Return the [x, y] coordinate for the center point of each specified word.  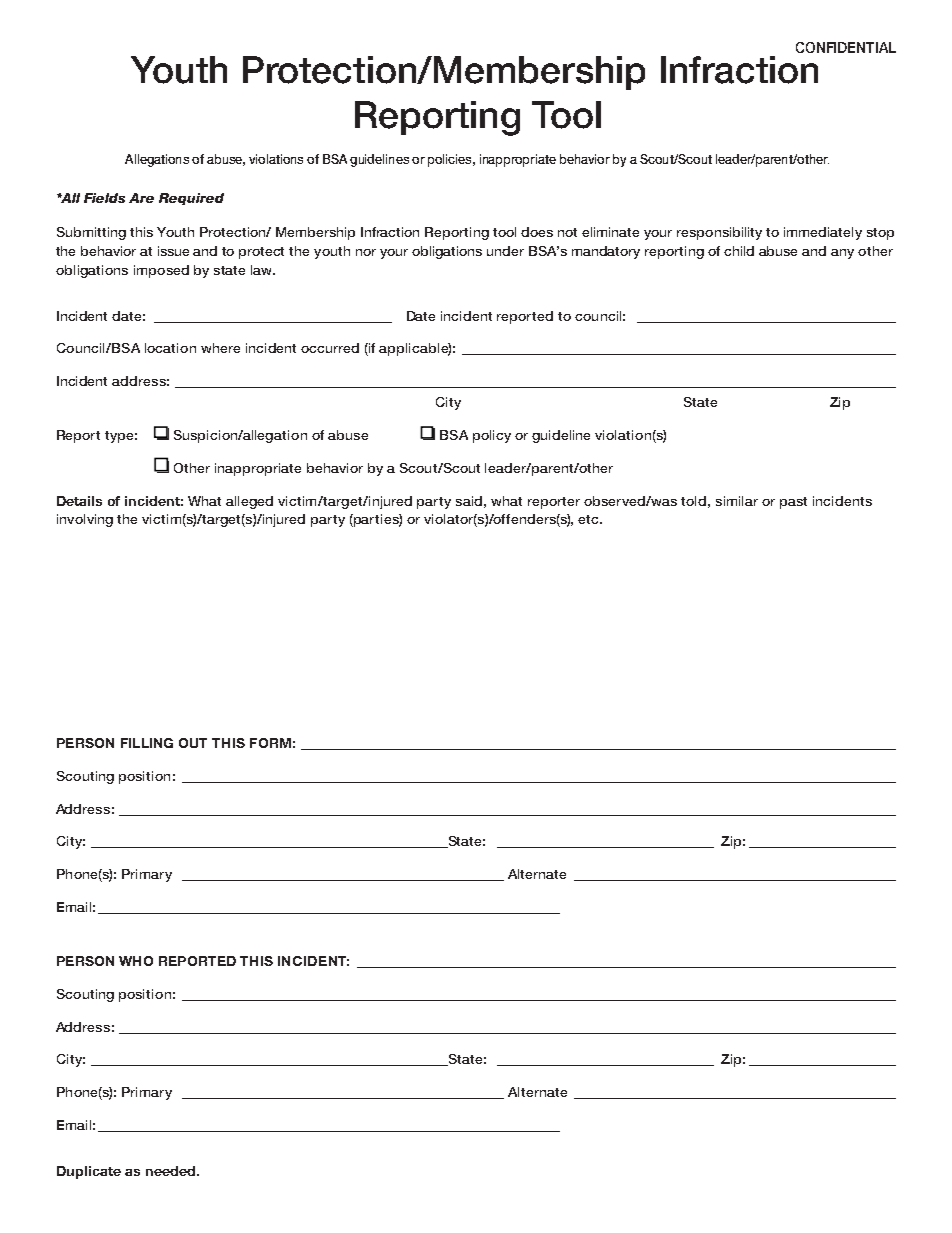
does [537, 232]
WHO [136, 961]
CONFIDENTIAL [846, 47]
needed [172, 1171]
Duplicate [89, 1172]
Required [191, 199]
